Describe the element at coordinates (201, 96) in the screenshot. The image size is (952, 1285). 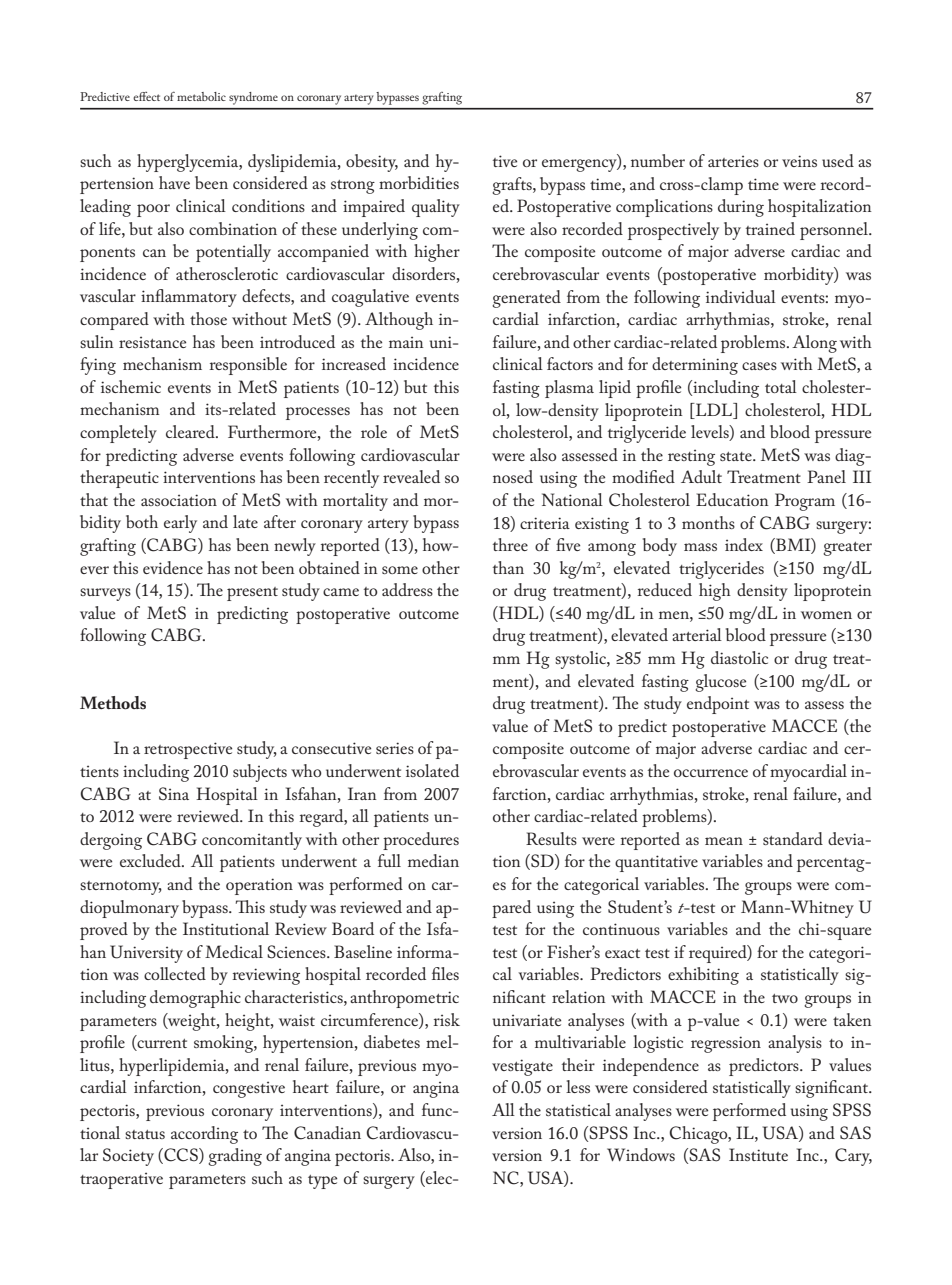
I see `metabolic` at that location.
